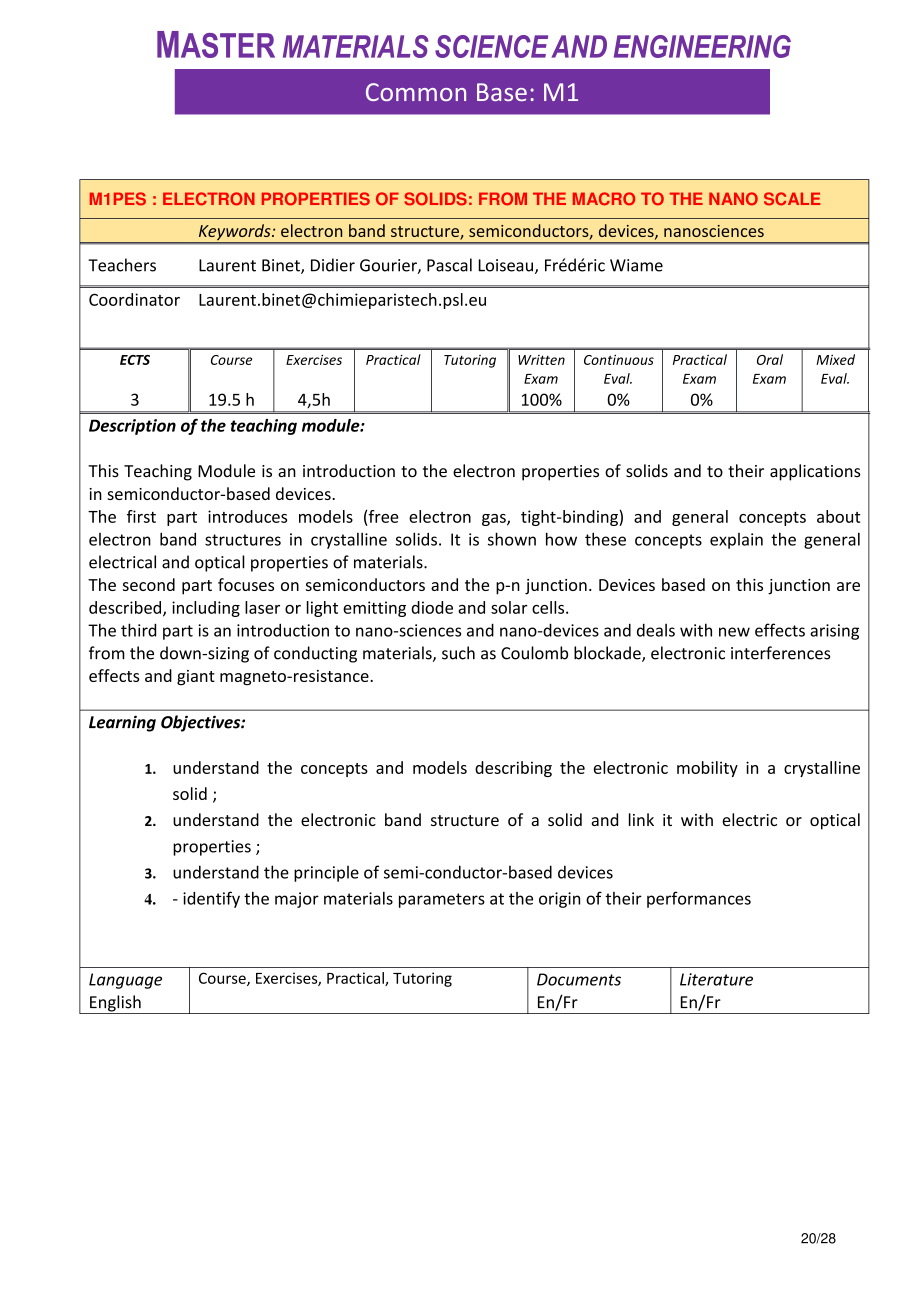 The width and height of the screenshot is (924, 1308). I want to click on Oral, so click(770, 359).
